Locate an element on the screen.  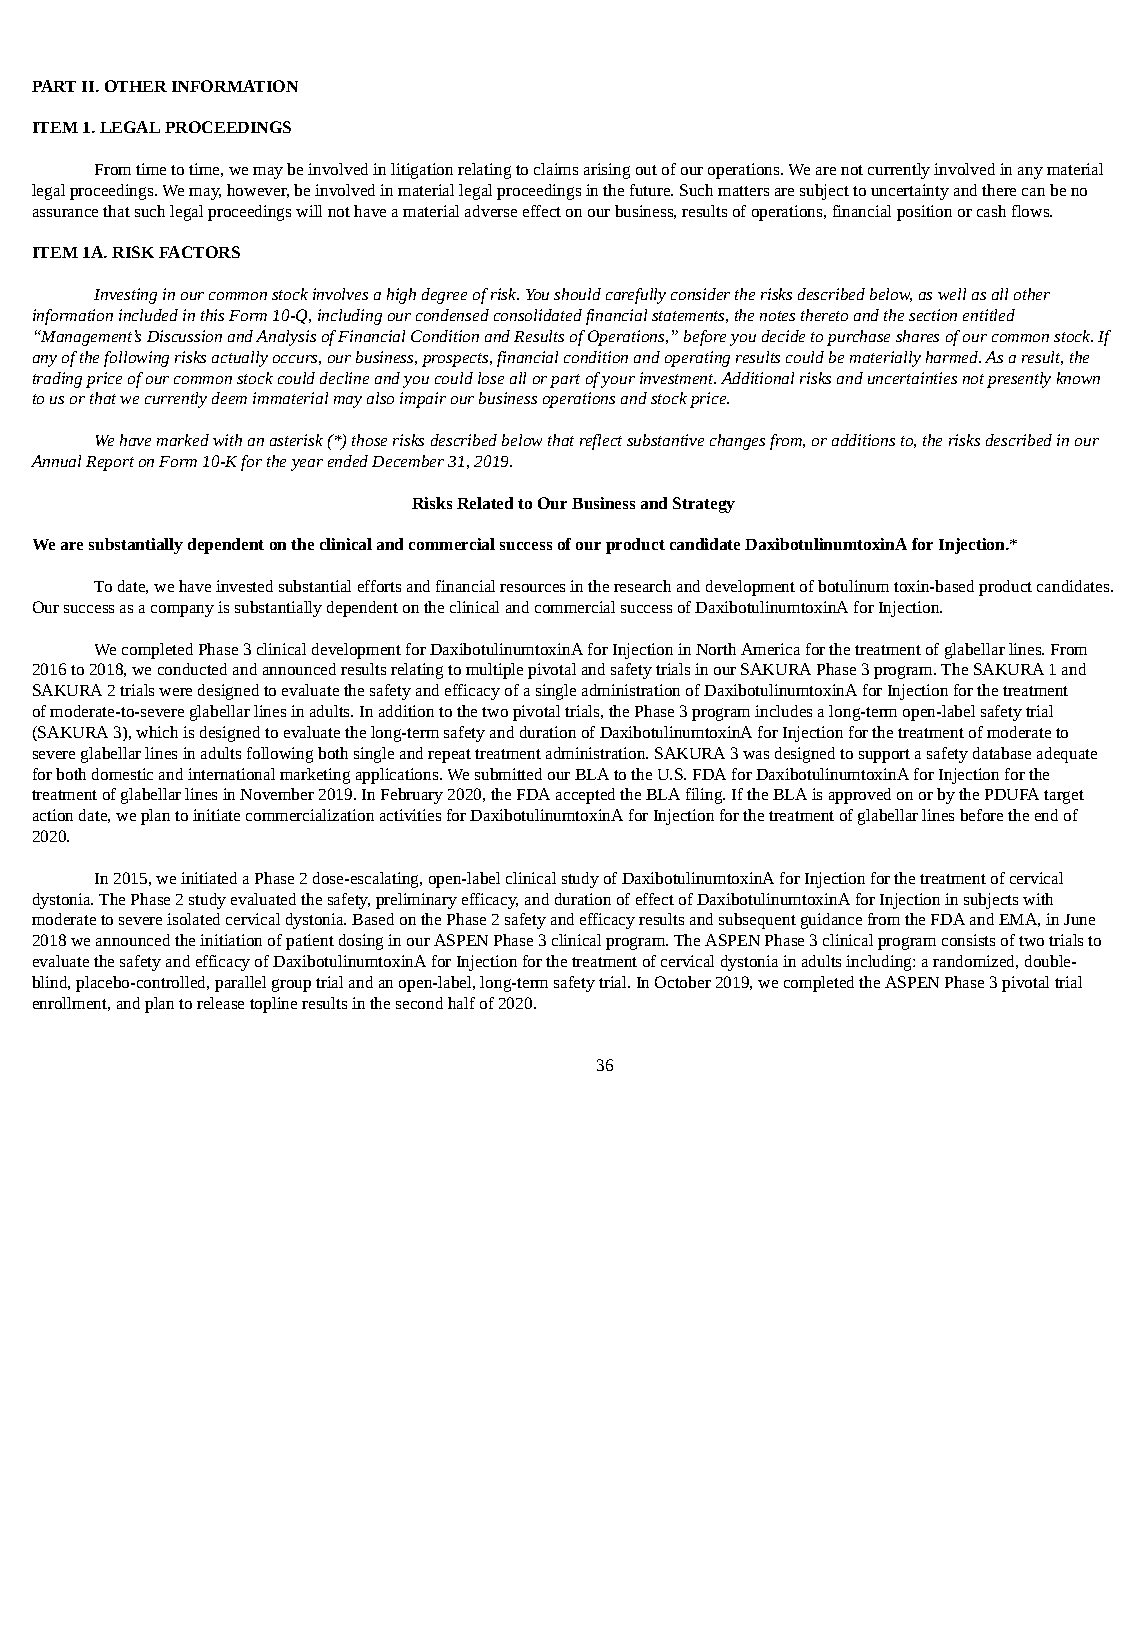
October is located at coordinates (683, 982).
